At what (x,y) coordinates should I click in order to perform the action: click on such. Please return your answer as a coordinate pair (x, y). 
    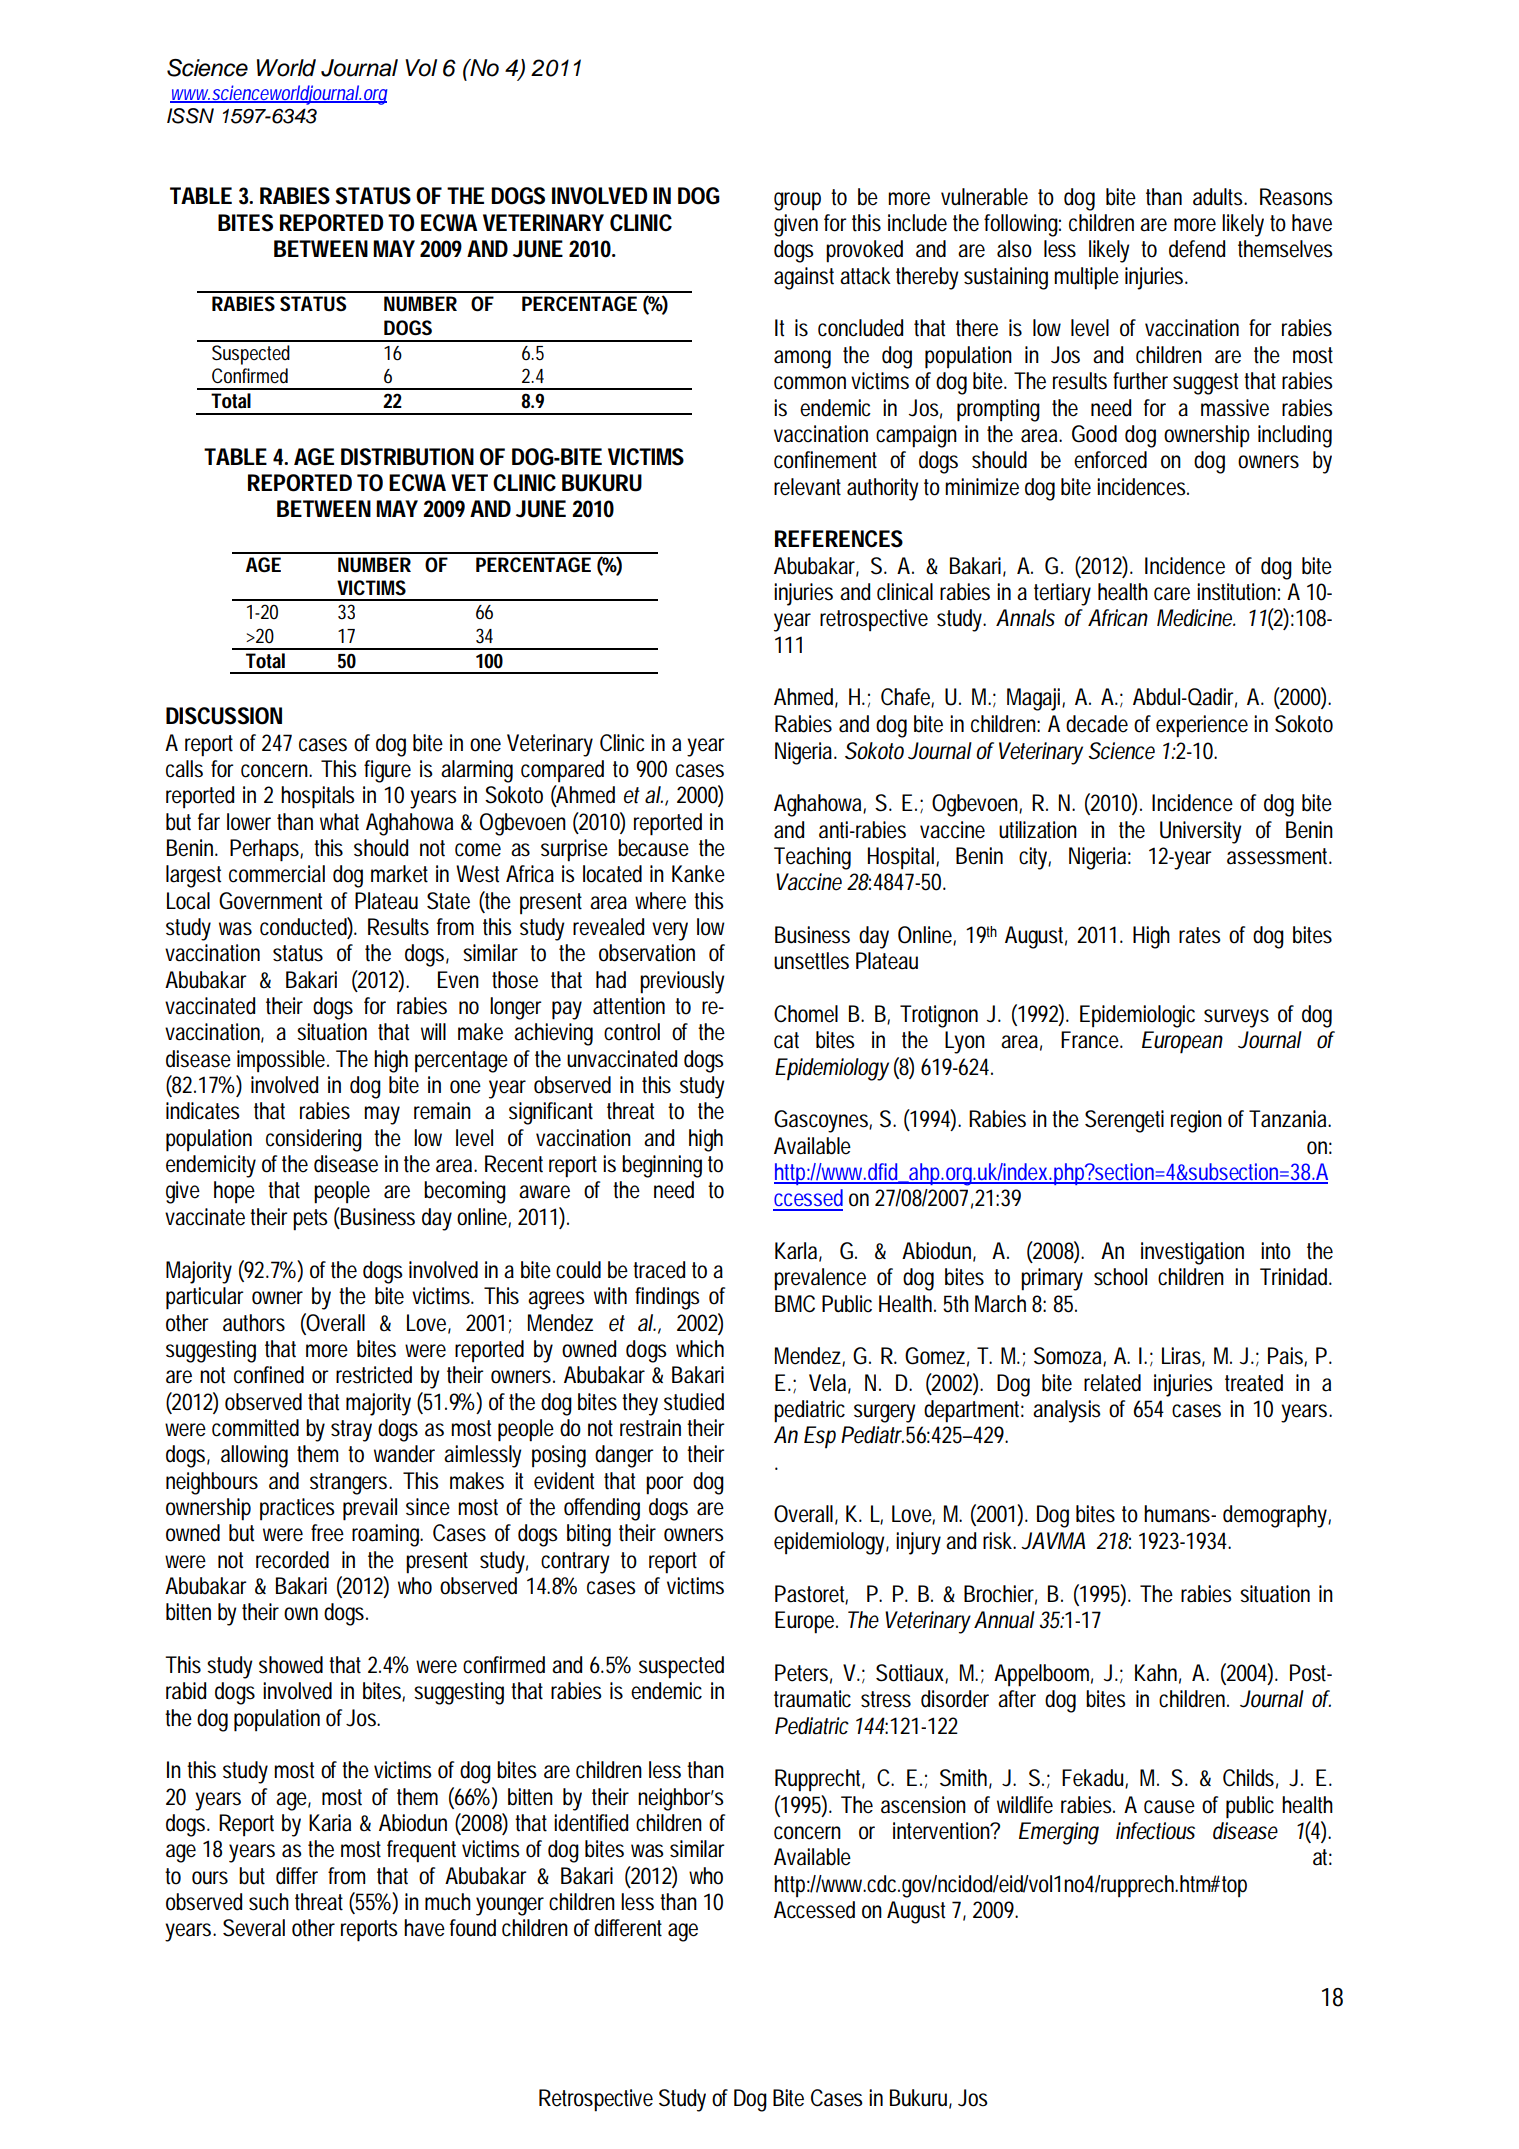
    Looking at the image, I should click on (269, 1902).
